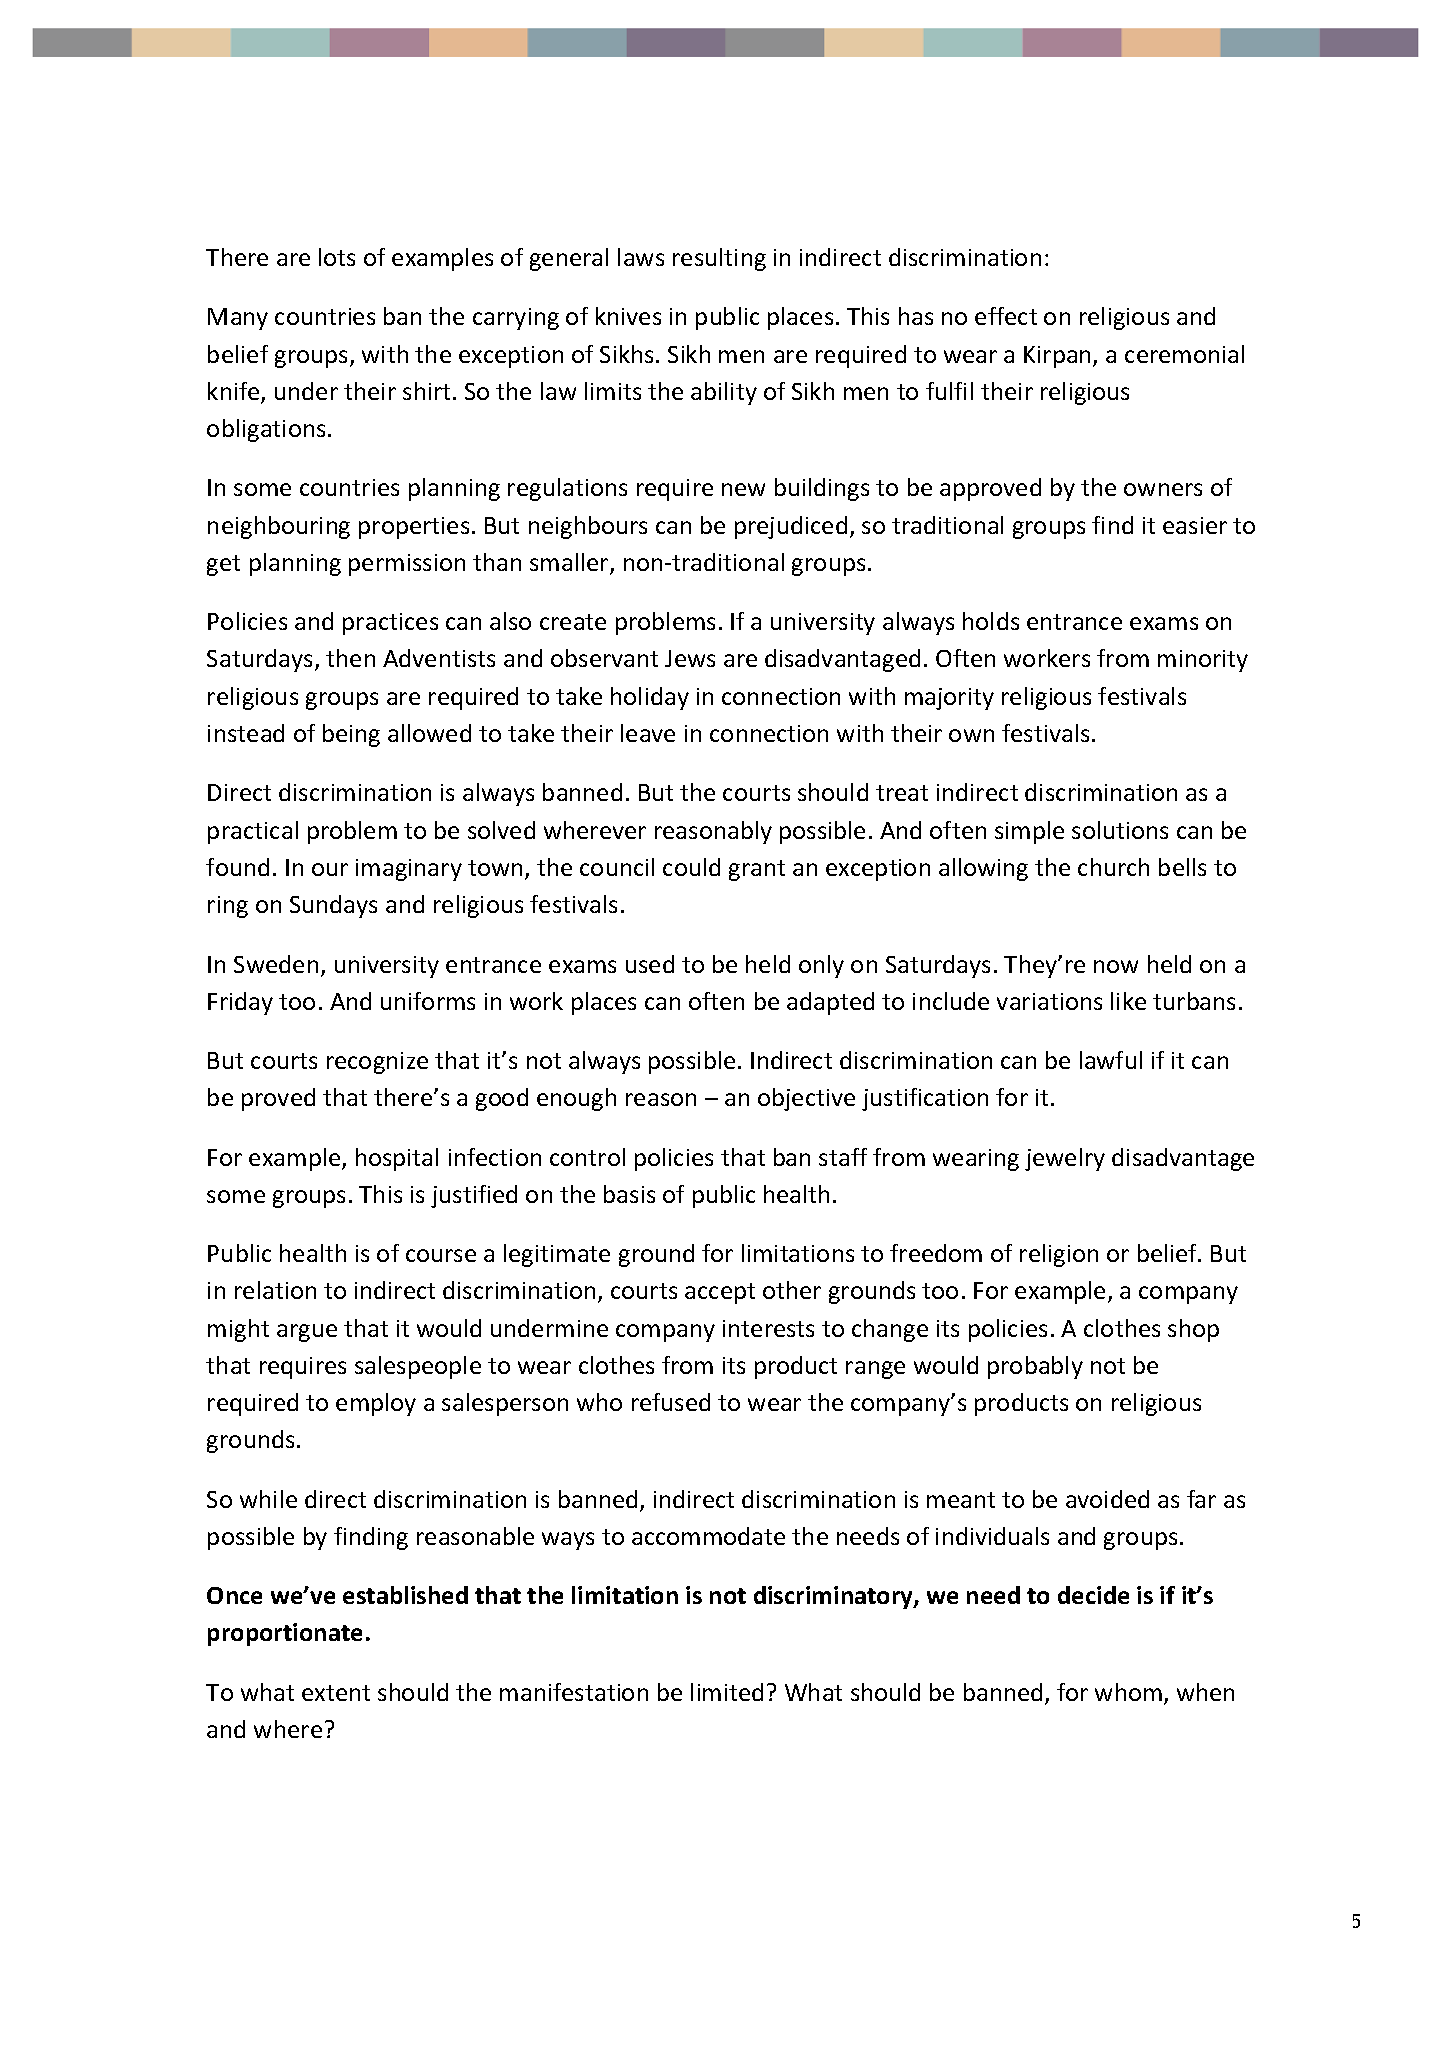 This page has height=2048, width=1448. What do you see at coordinates (1006, 316) in the page?
I see `effect` at bounding box center [1006, 316].
